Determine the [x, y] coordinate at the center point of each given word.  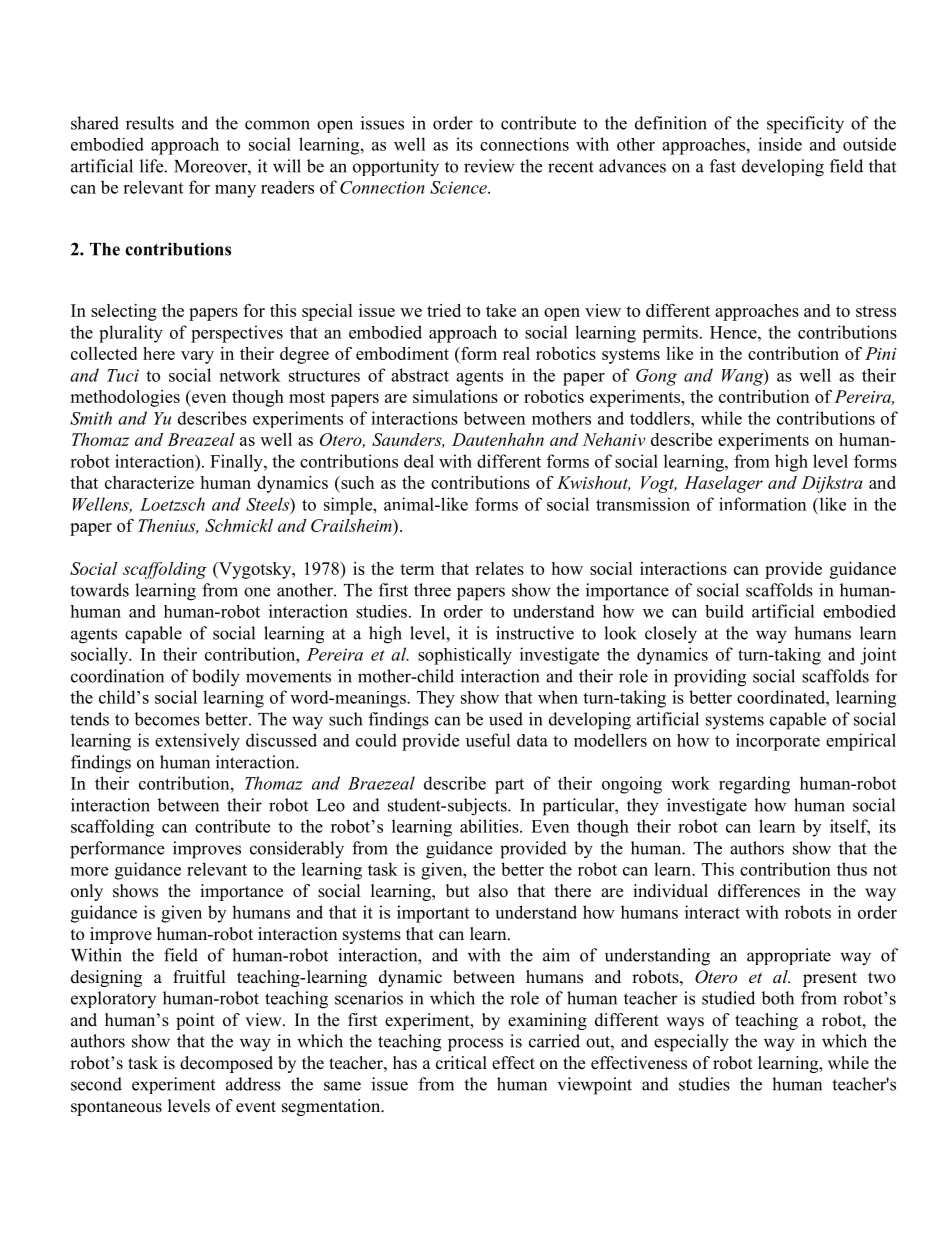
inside [780, 144]
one [257, 592]
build [724, 611]
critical [461, 1063]
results [150, 123]
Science [459, 187]
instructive [535, 633]
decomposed [226, 1064]
